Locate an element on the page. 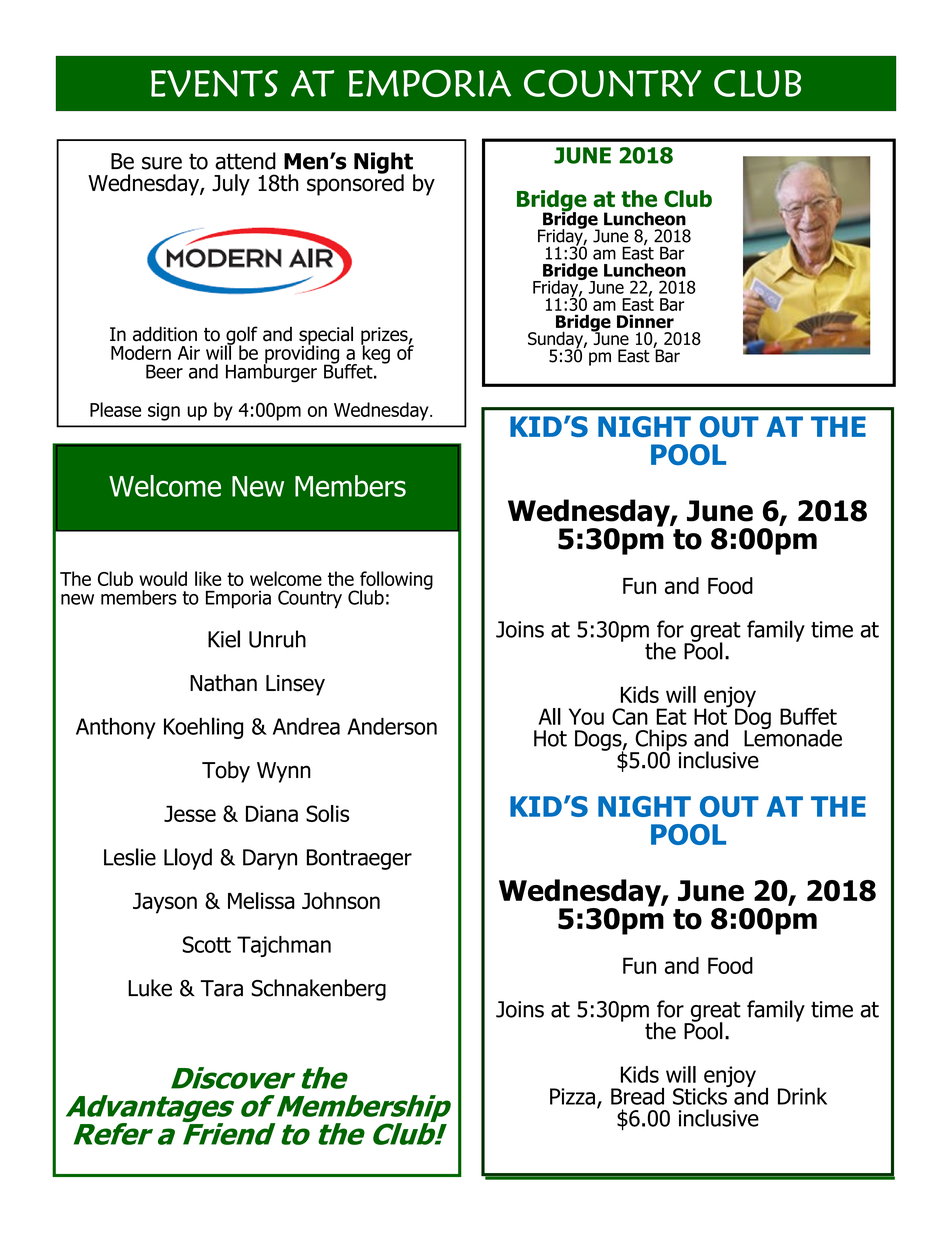  following is located at coordinates (395, 581).
